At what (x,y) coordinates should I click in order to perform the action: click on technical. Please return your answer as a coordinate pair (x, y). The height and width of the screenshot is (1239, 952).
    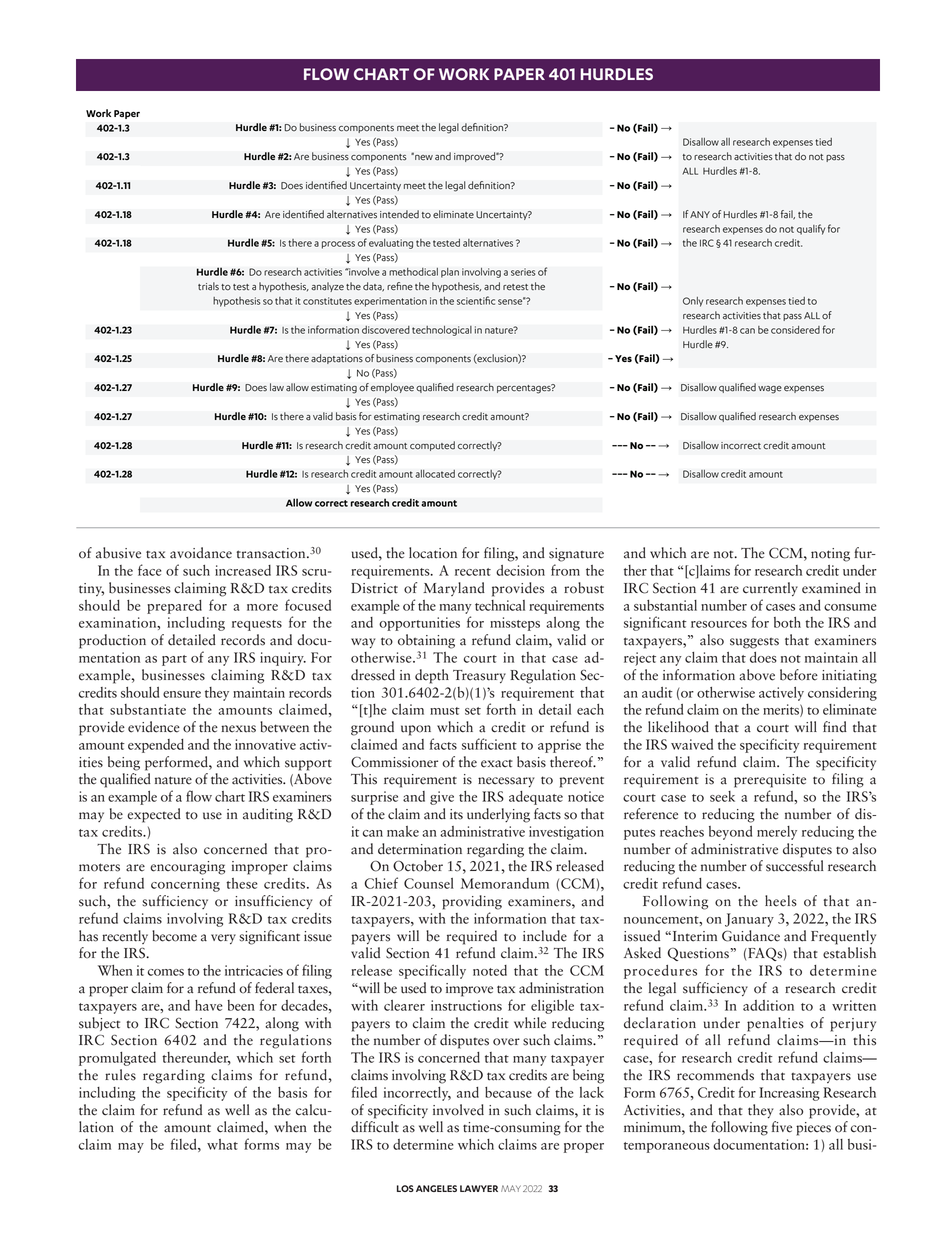
    Looking at the image, I should click on (500, 605).
